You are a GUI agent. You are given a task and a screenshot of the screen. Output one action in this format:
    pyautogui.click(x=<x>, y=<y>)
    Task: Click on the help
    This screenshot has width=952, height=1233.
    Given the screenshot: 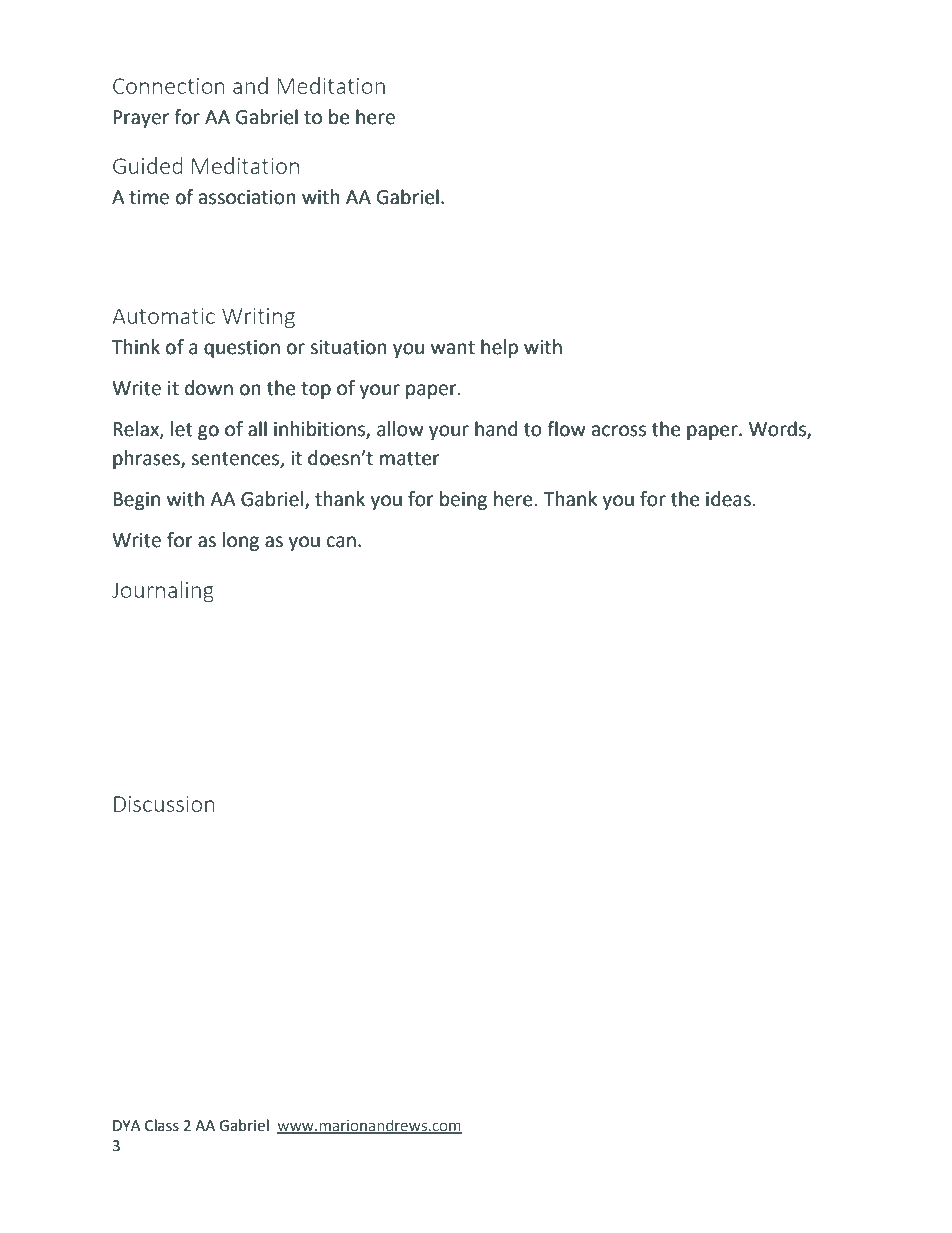 What is the action you would take?
    pyautogui.click(x=499, y=348)
